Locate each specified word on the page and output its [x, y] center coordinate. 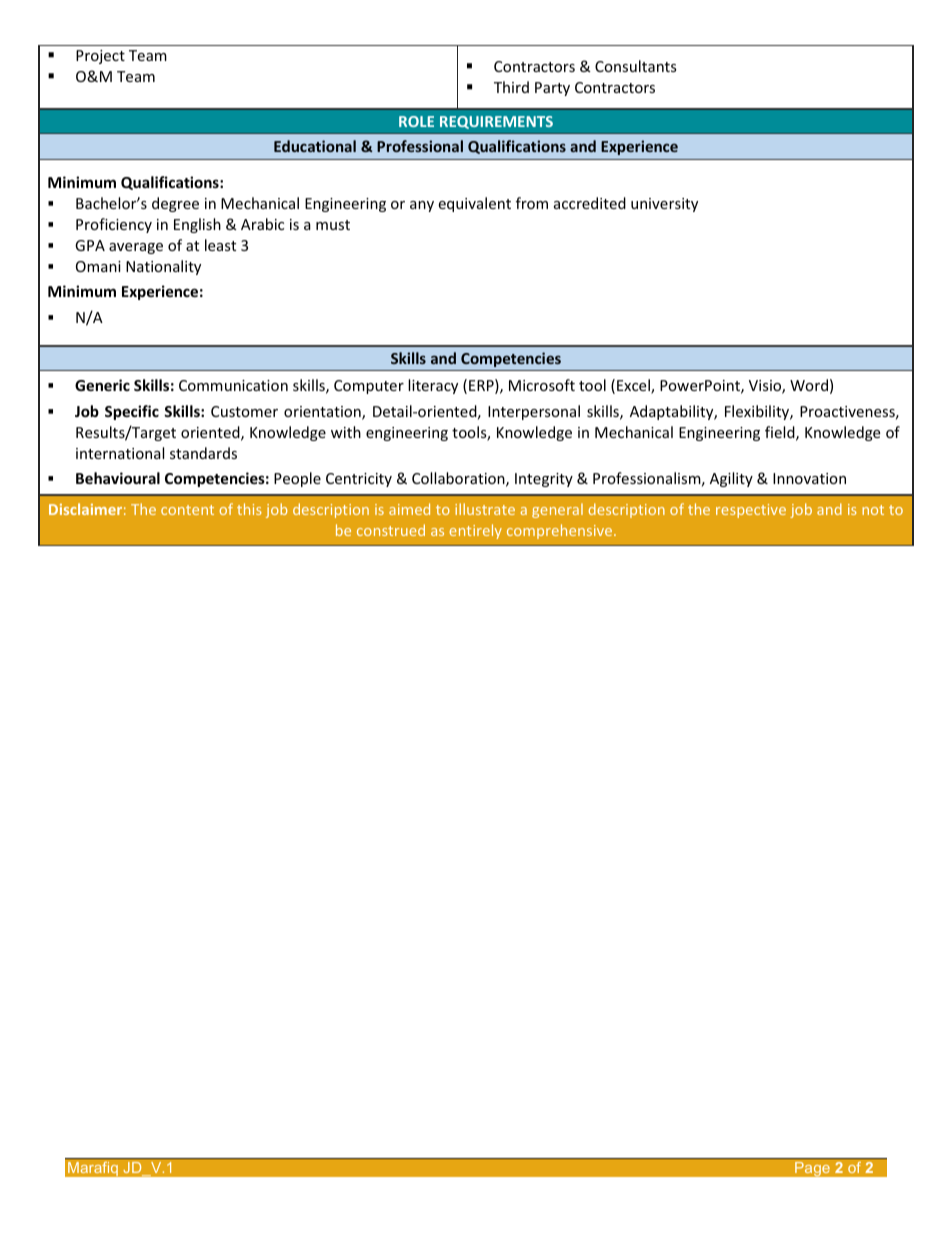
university [664, 205]
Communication [233, 385]
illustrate [485, 509]
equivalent [474, 204]
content [187, 510]
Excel [634, 386]
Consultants [636, 66]
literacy [433, 386]
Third [511, 87]
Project [100, 57]
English [197, 225]
